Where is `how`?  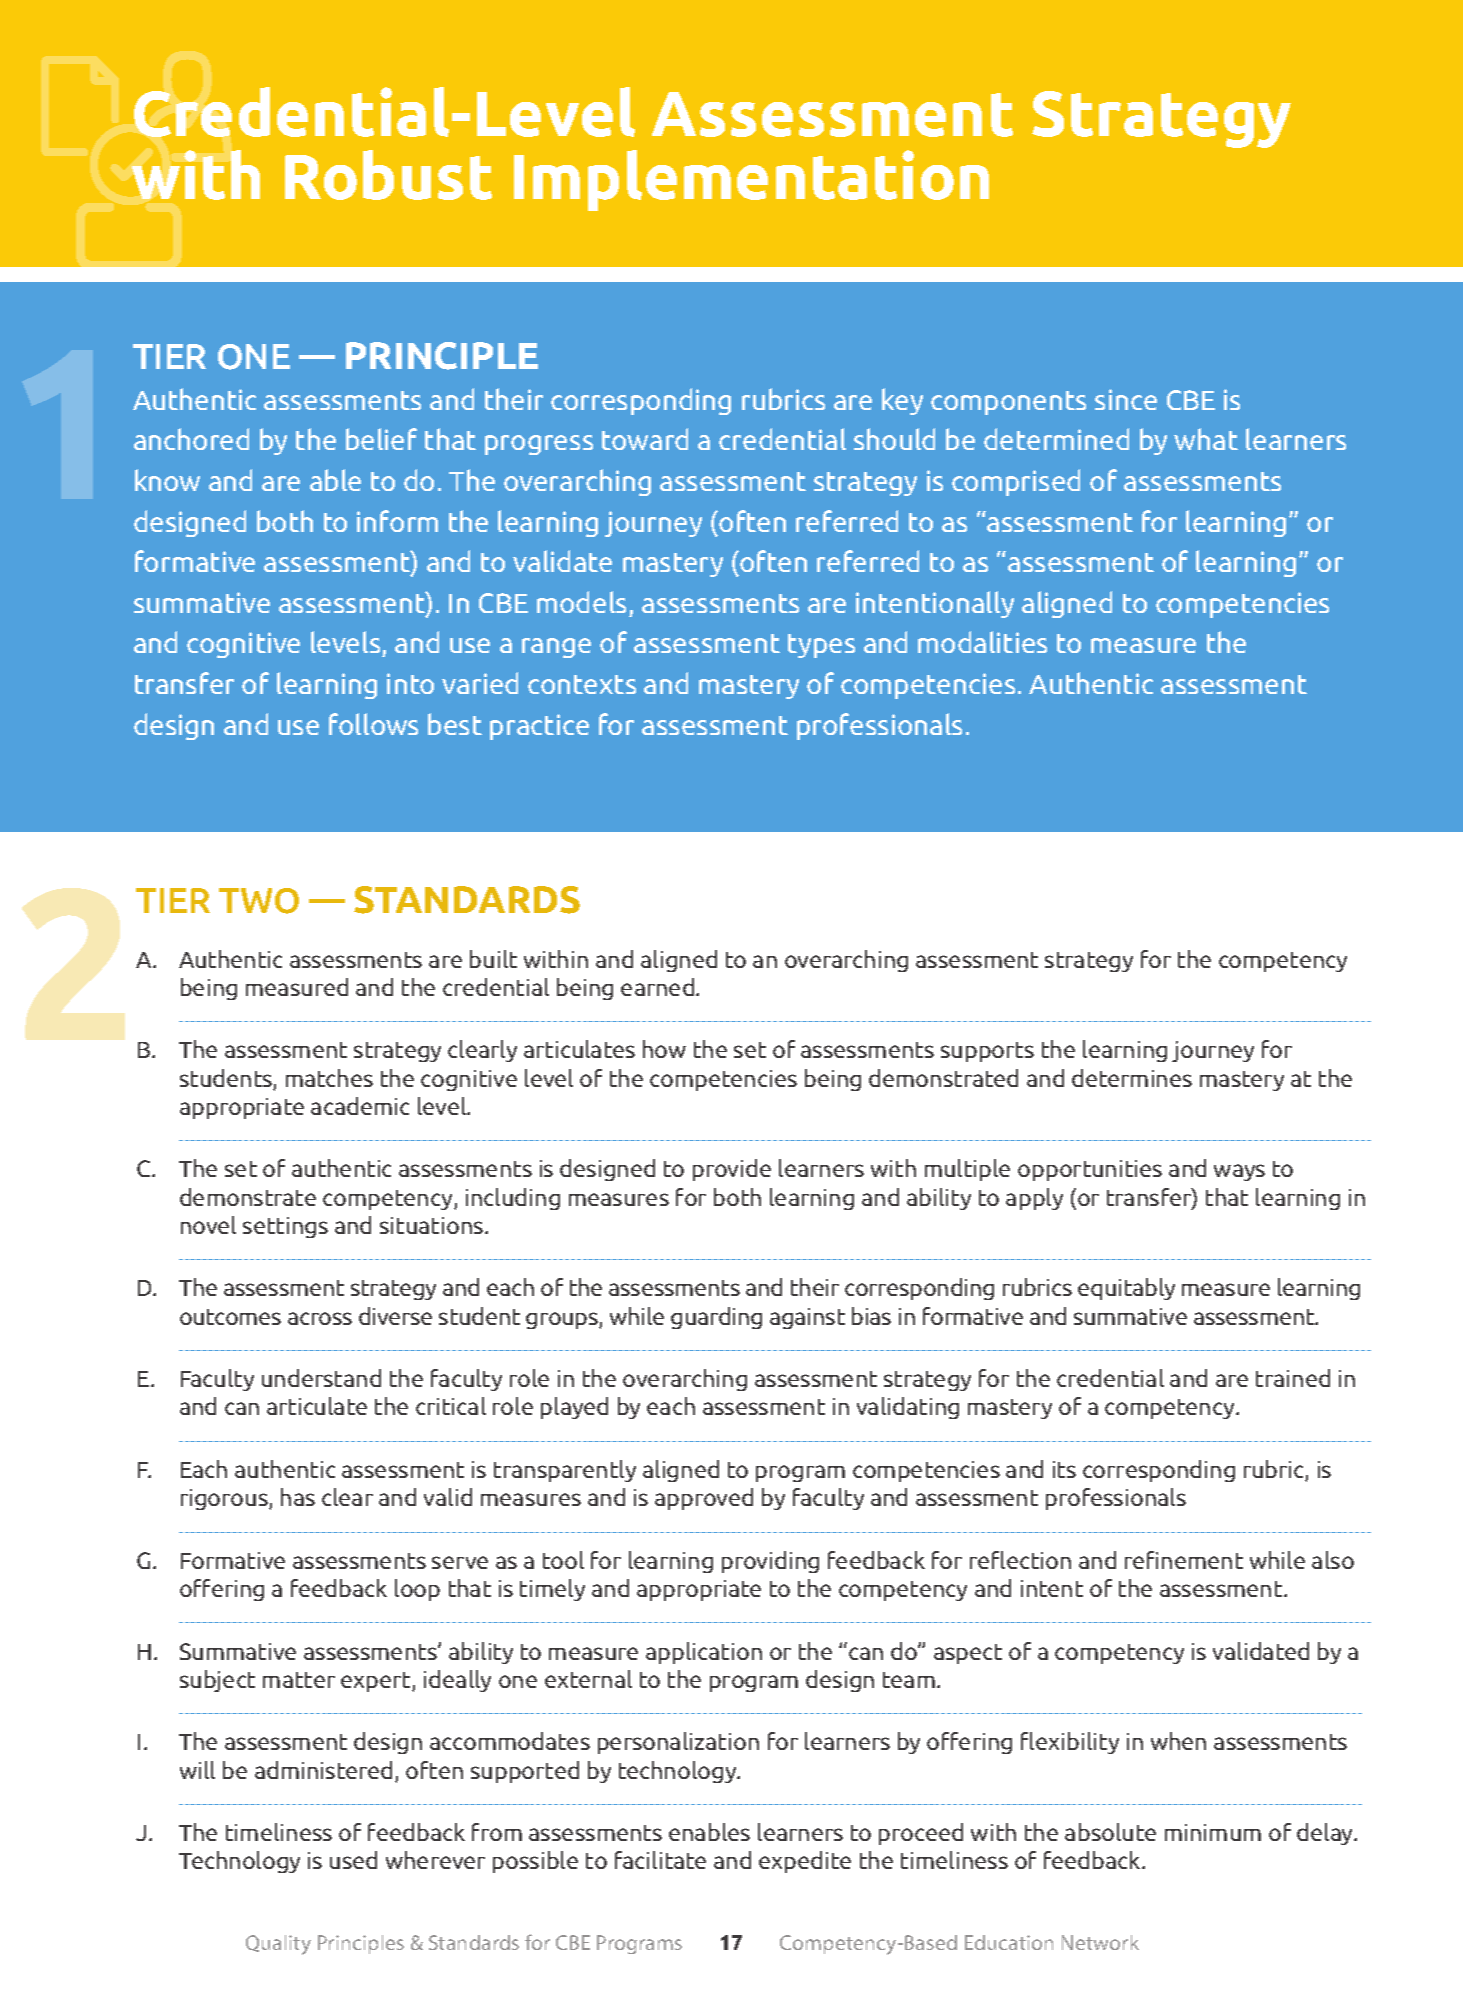
how is located at coordinates (664, 1049).
